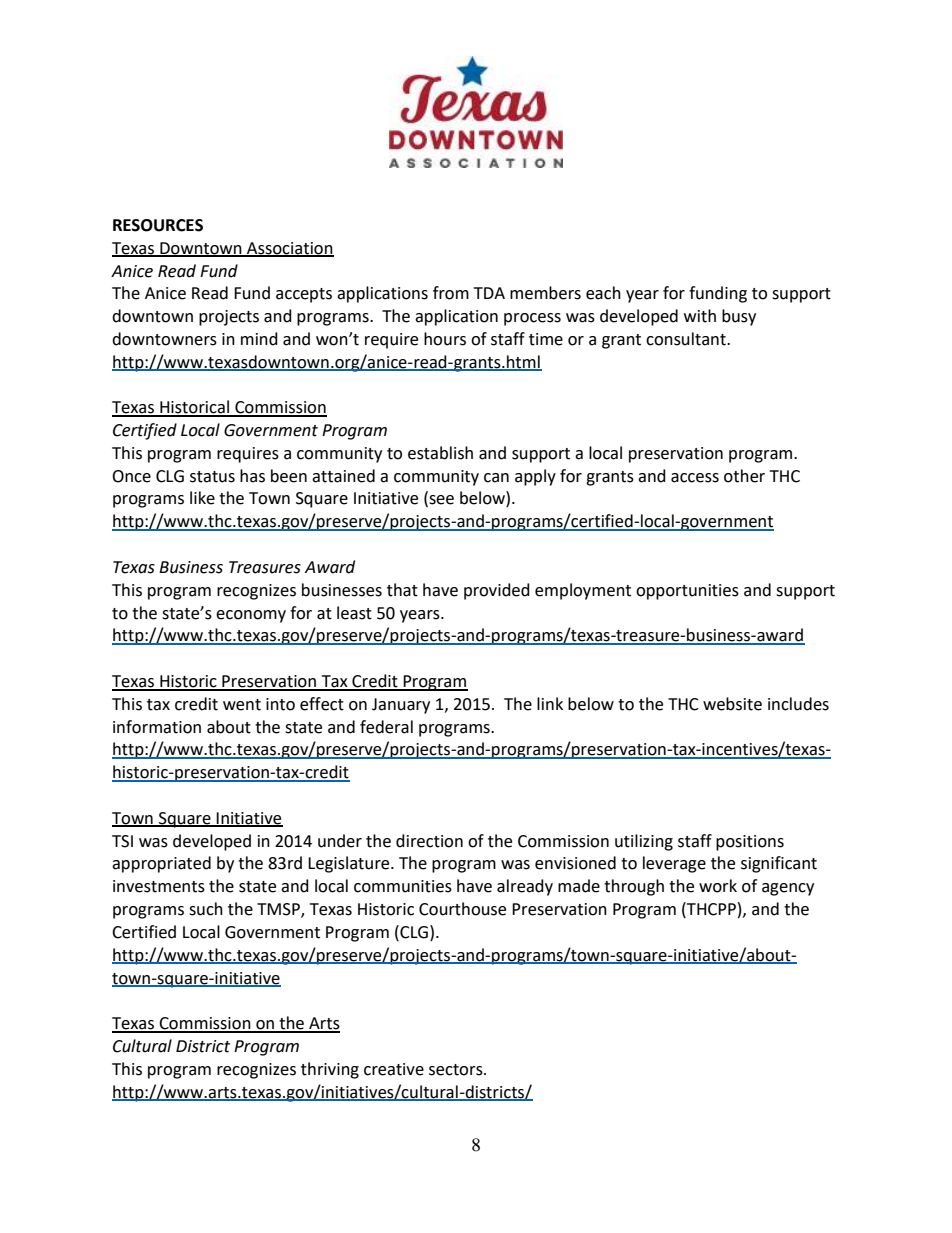 This page has width=952, height=1233. Describe the element at coordinates (161, 864) in the page. I see `appropriated` at that location.
